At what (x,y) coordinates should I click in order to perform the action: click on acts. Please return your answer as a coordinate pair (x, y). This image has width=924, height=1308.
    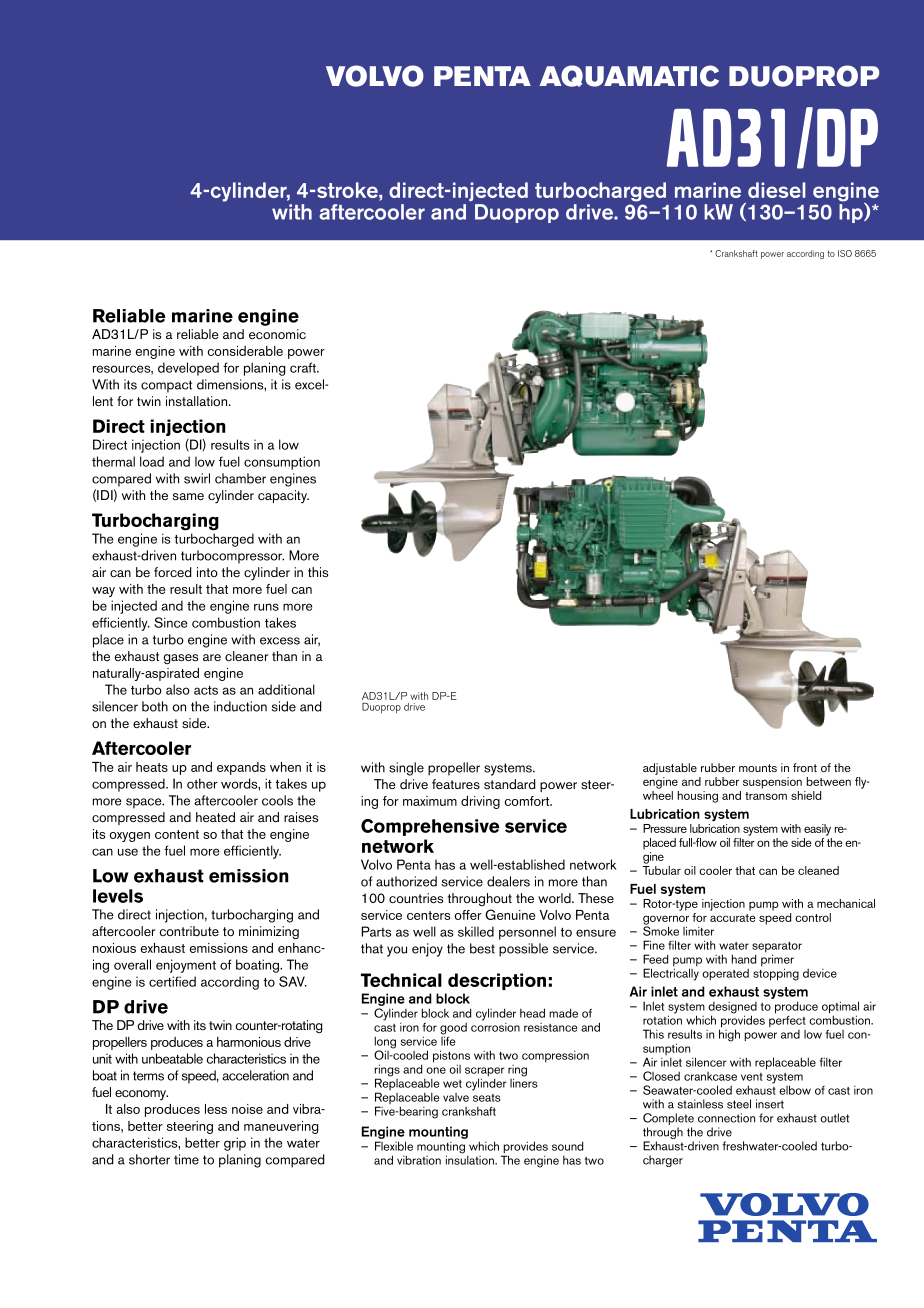
    Looking at the image, I should click on (206, 690).
